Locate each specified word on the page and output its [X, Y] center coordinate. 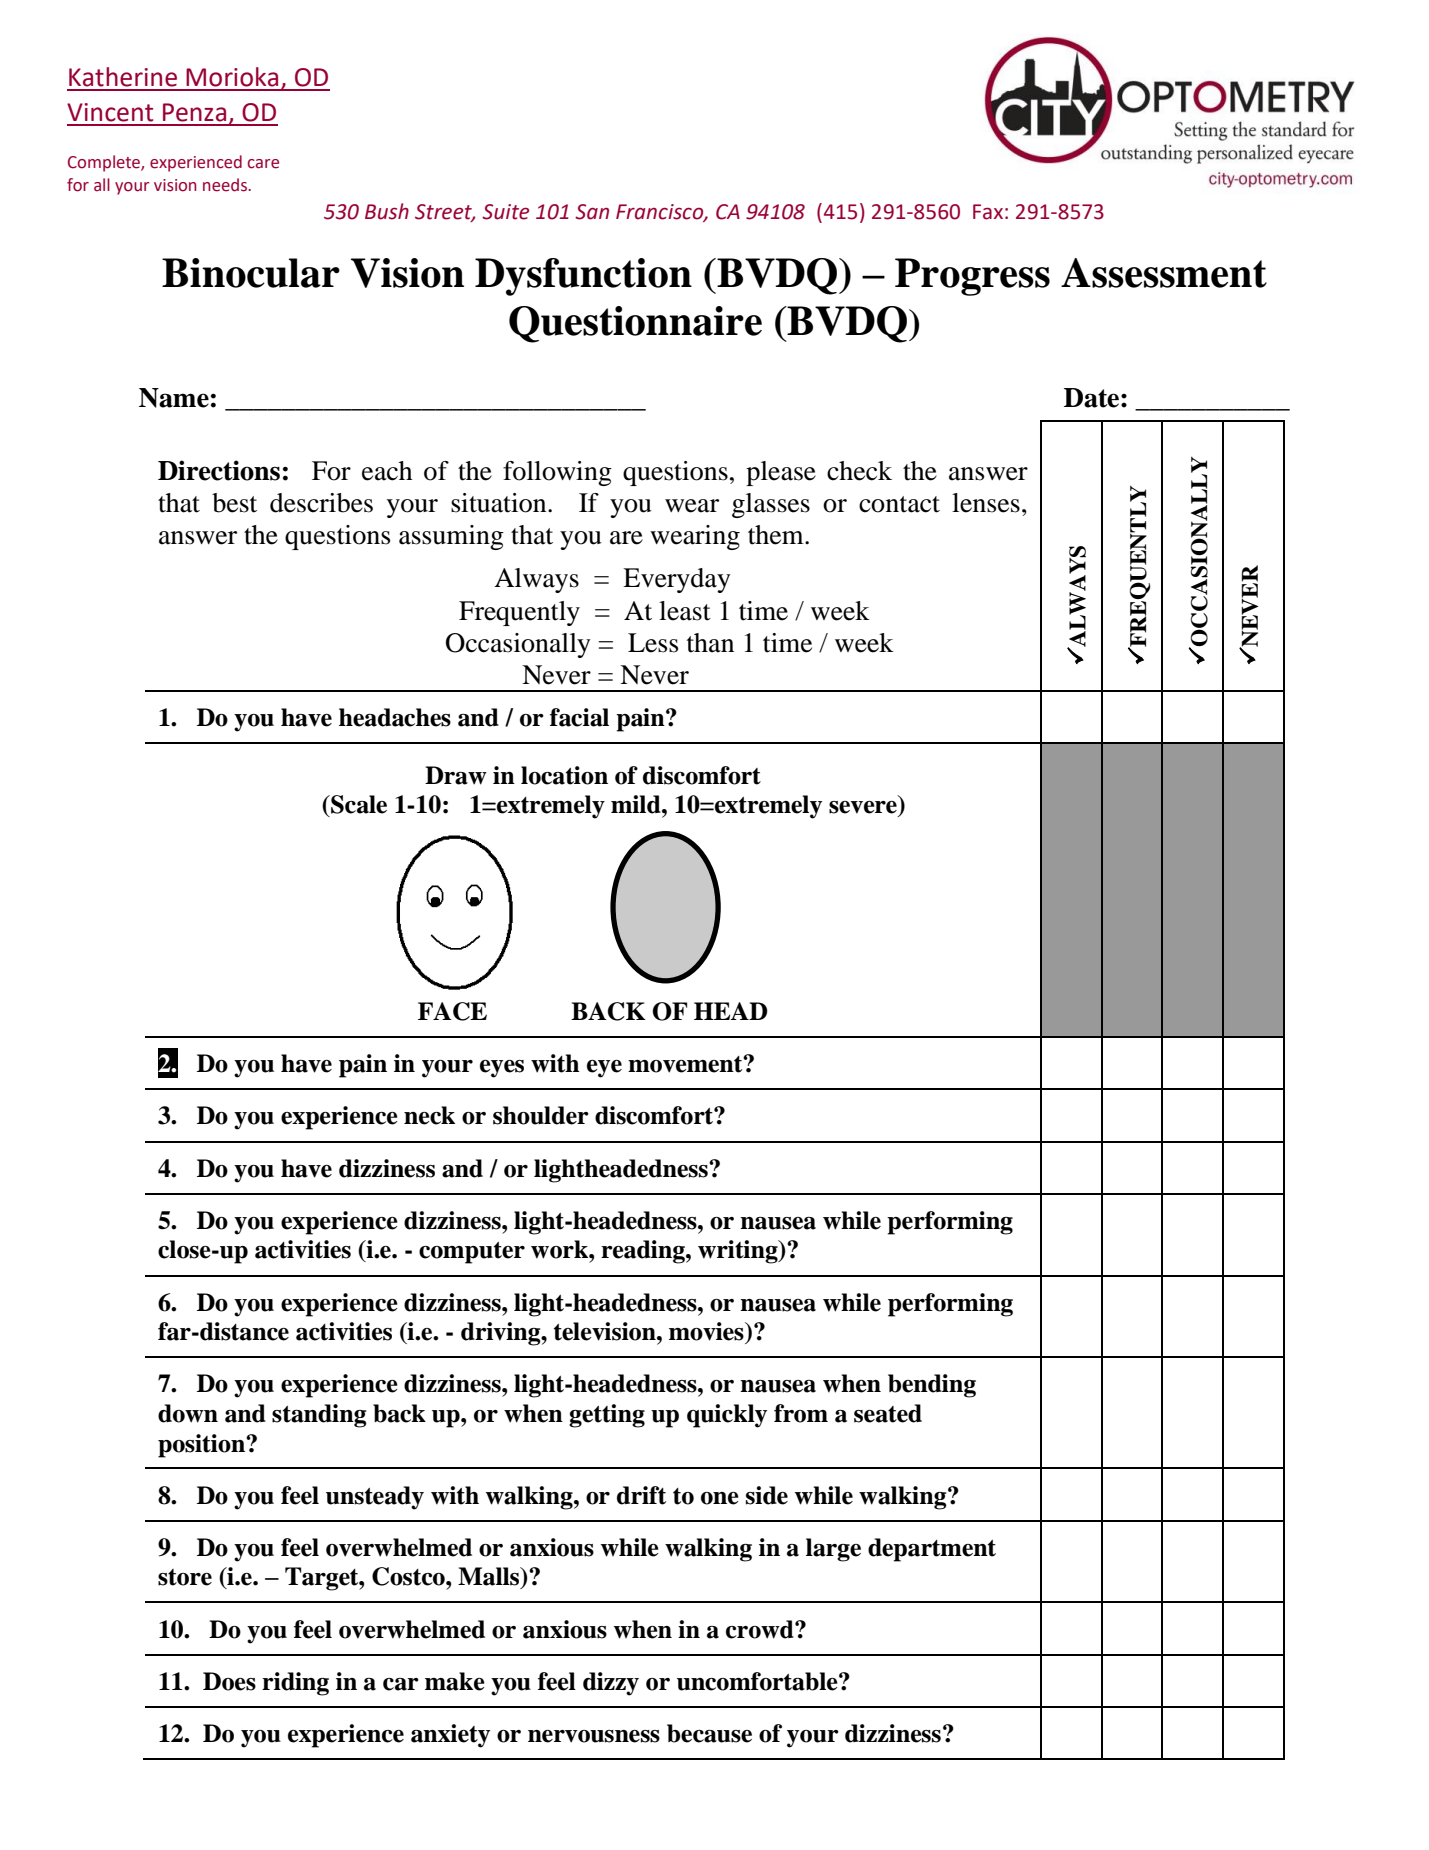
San [592, 212]
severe [863, 807]
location [564, 775]
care [263, 164]
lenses [986, 503]
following [557, 473]
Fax [988, 212]
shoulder [541, 1115]
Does [229, 1681]
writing [739, 1252]
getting [607, 1416]
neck [429, 1115]
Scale [358, 804]
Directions [219, 470]
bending [932, 1386]
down [188, 1413]
